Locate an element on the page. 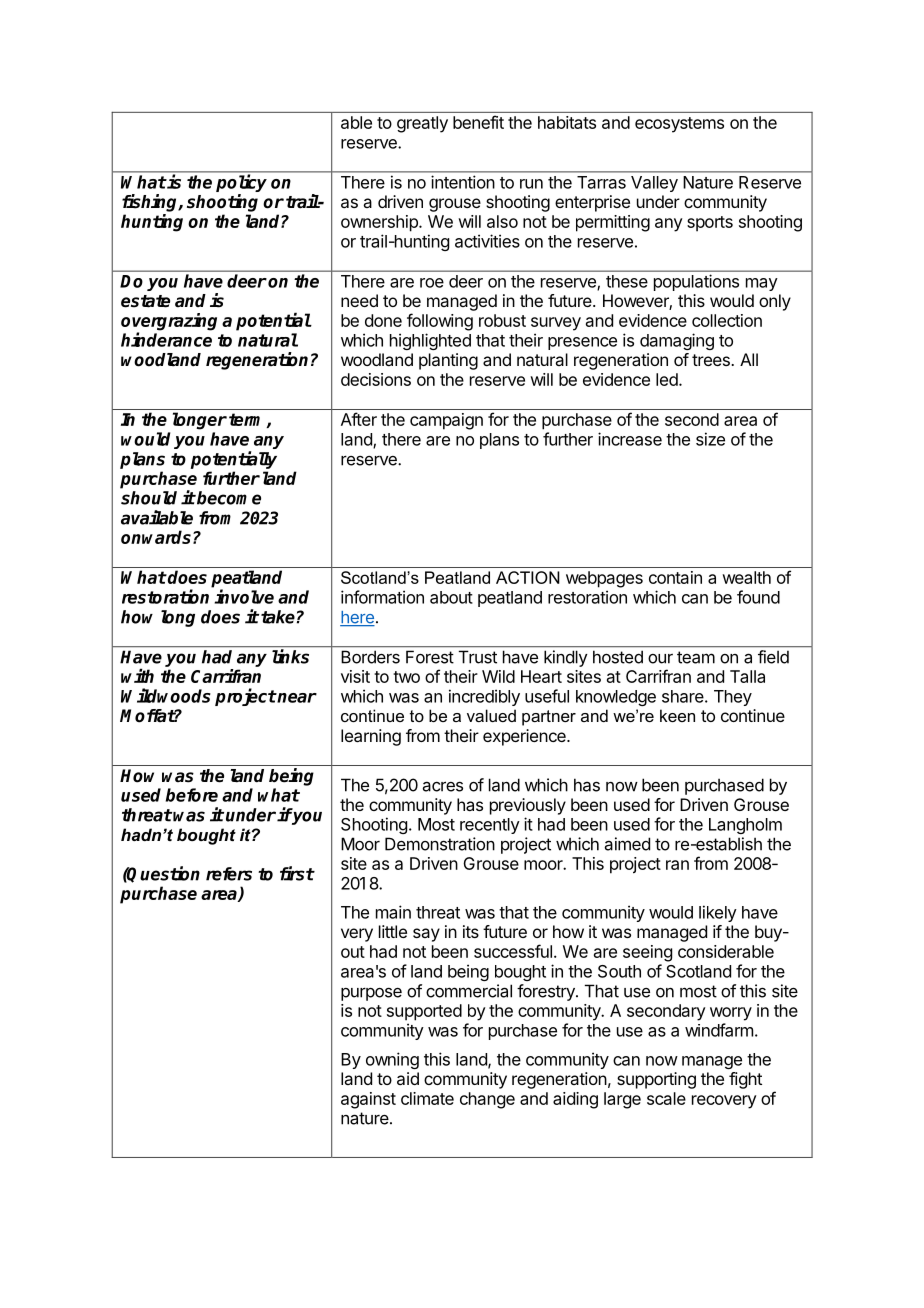 The width and height of the page is (924, 1308). ownership is located at coordinates (380, 223).
